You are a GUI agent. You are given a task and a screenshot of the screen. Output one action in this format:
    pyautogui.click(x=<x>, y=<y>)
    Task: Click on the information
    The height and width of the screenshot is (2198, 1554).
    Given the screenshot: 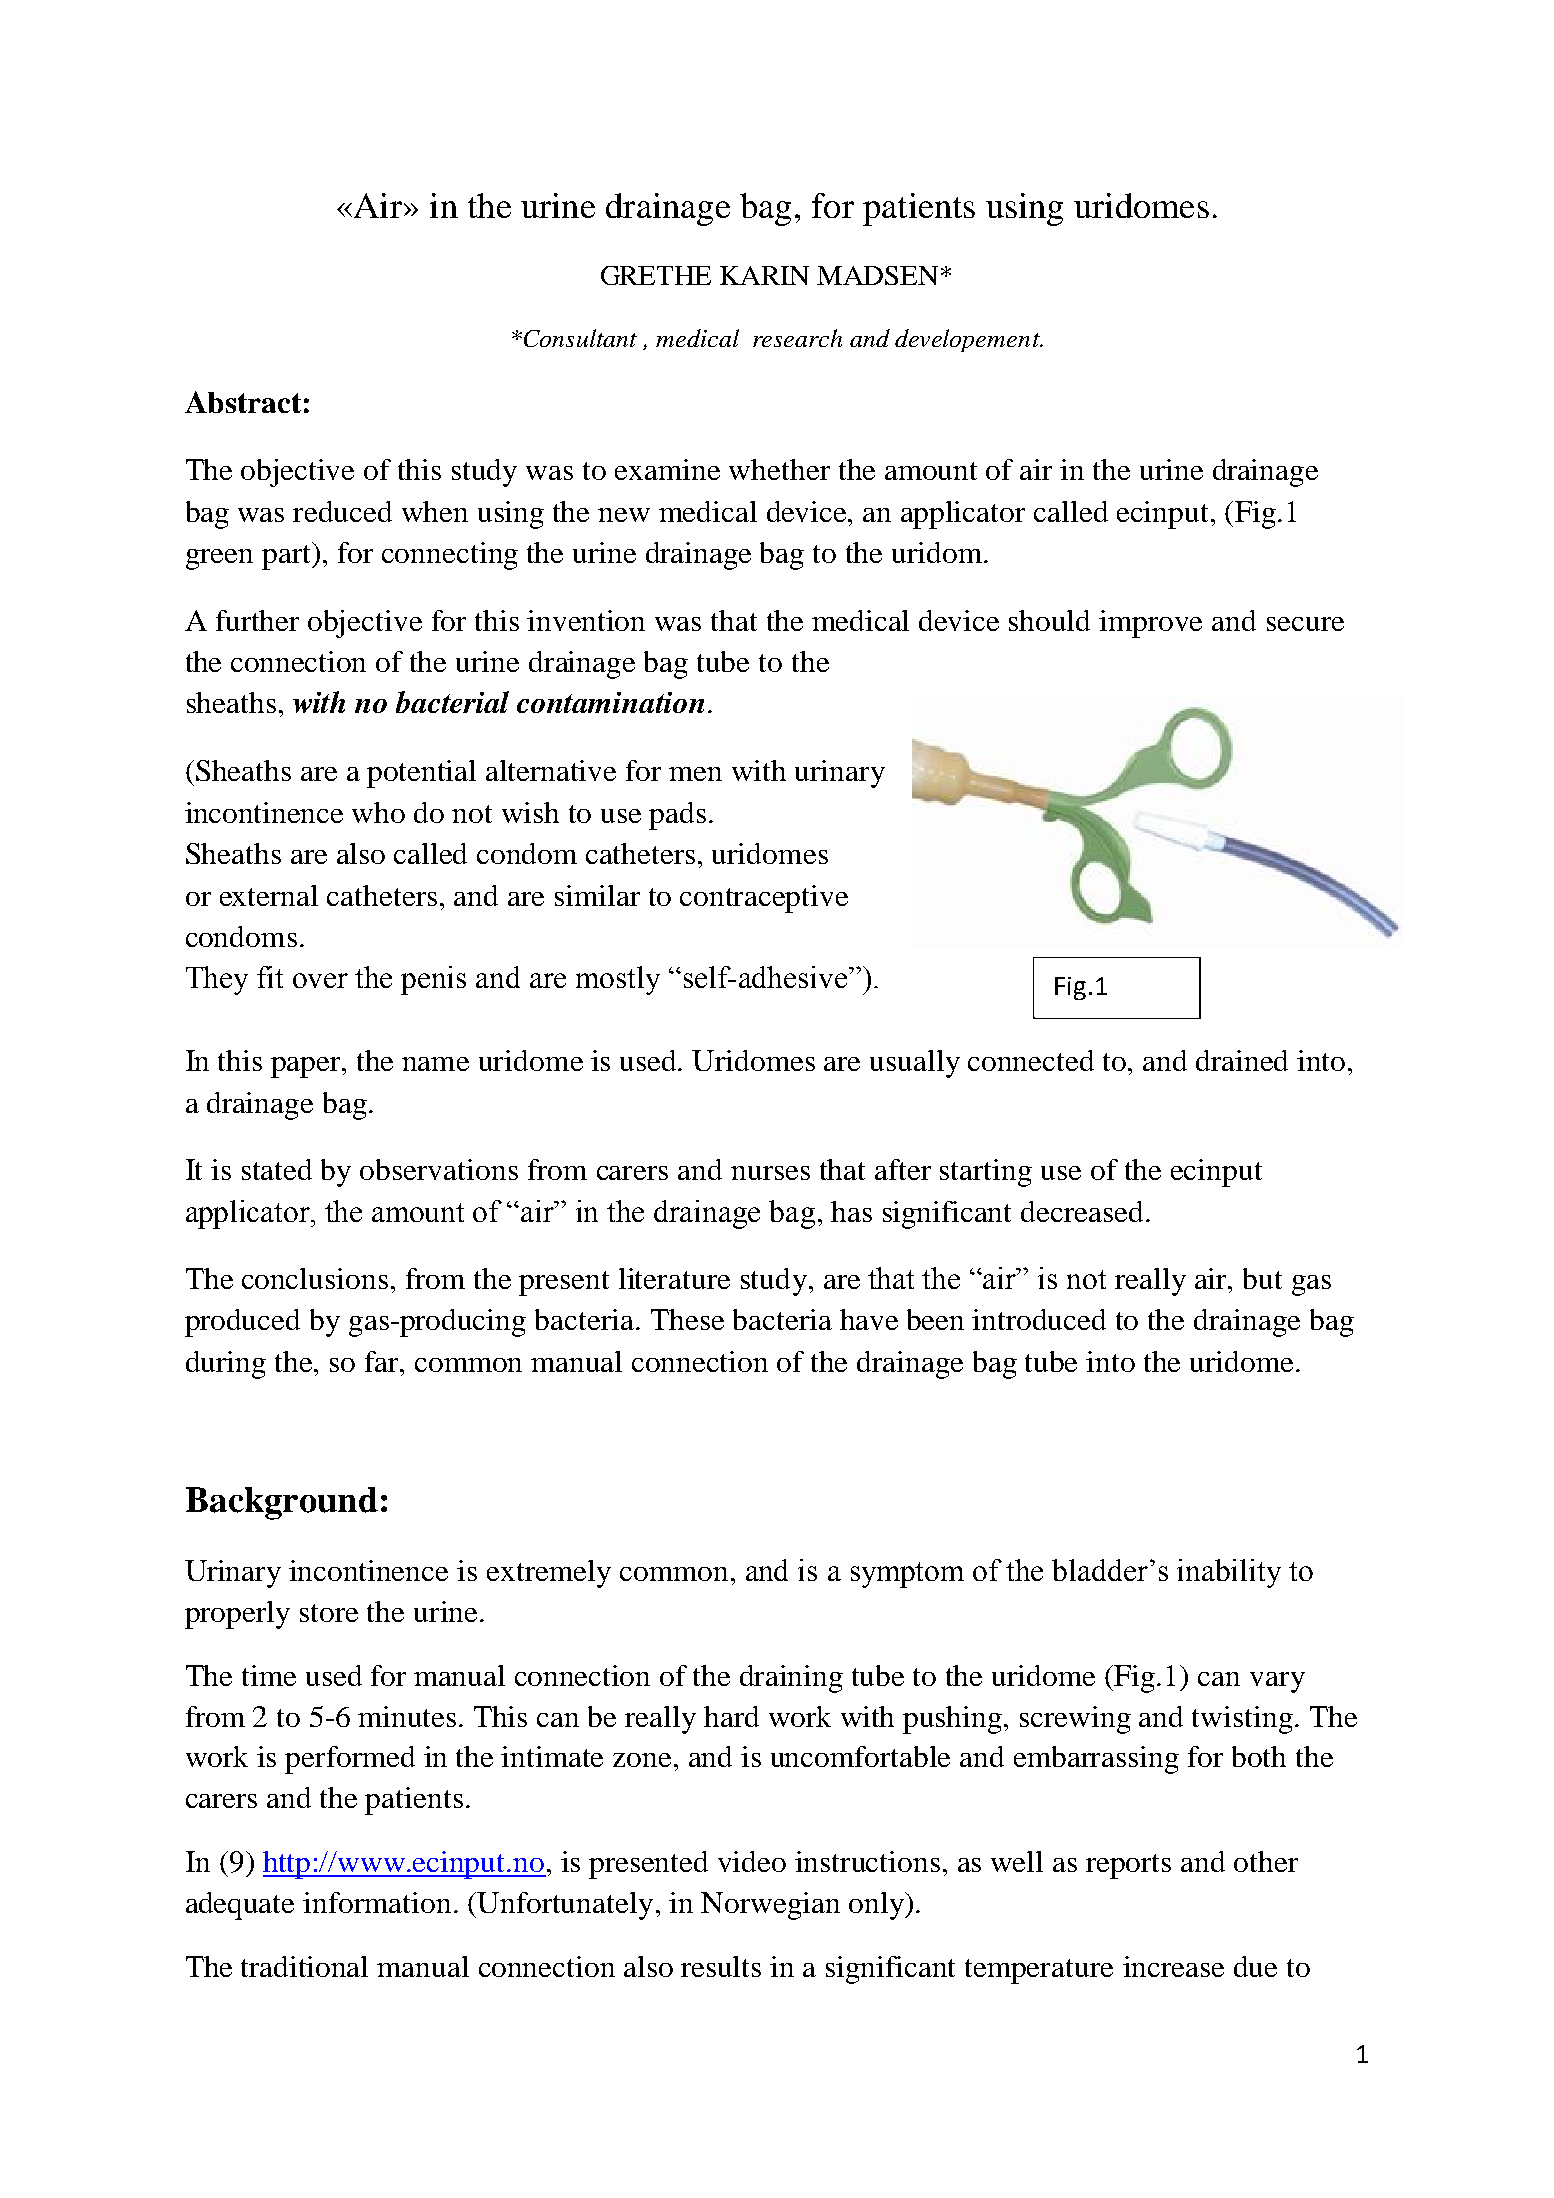 What is the action you would take?
    pyautogui.click(x=377, y=1902)
